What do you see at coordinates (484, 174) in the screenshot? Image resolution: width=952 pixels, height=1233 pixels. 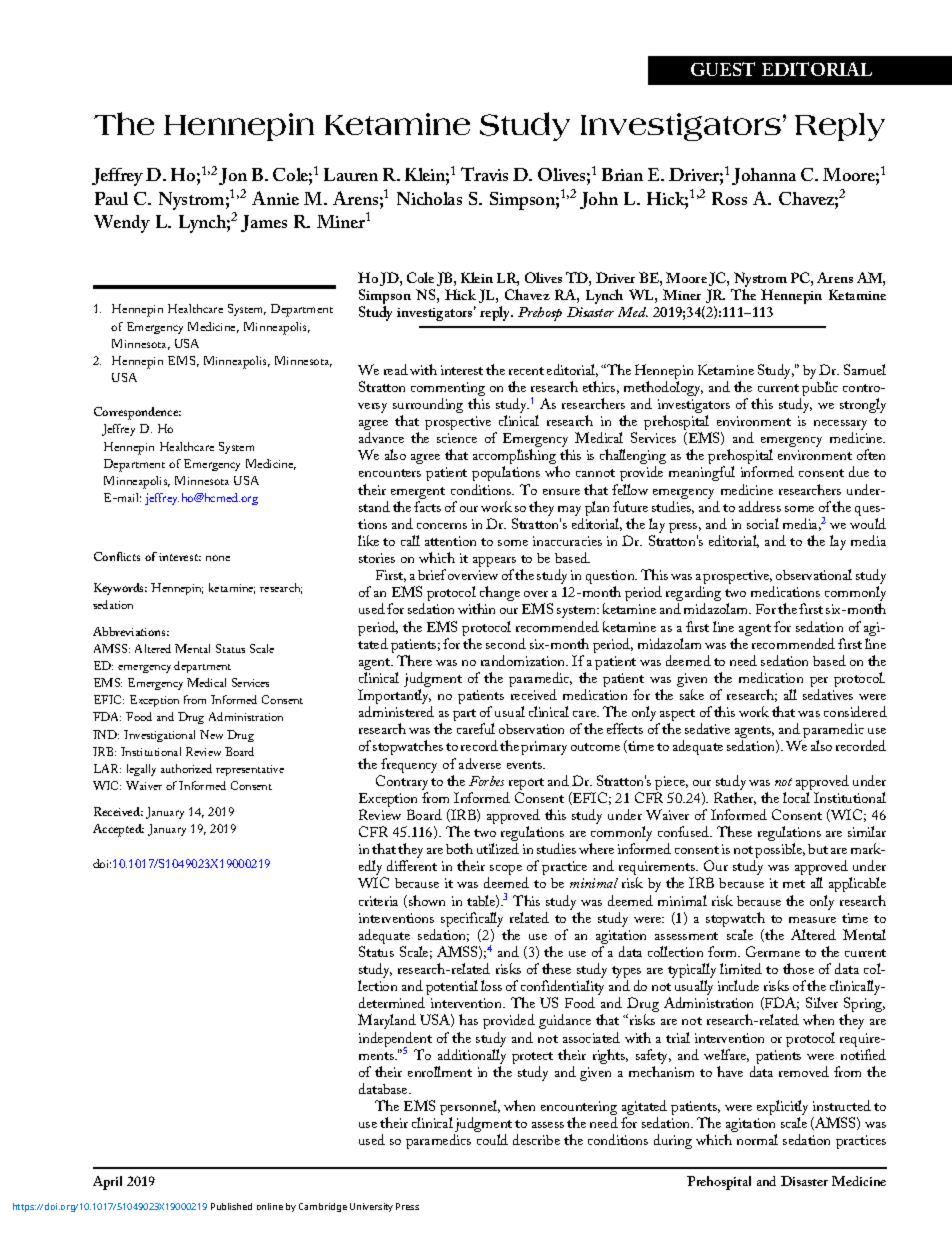 I see `Travis` at bounding box center [484, 174].
